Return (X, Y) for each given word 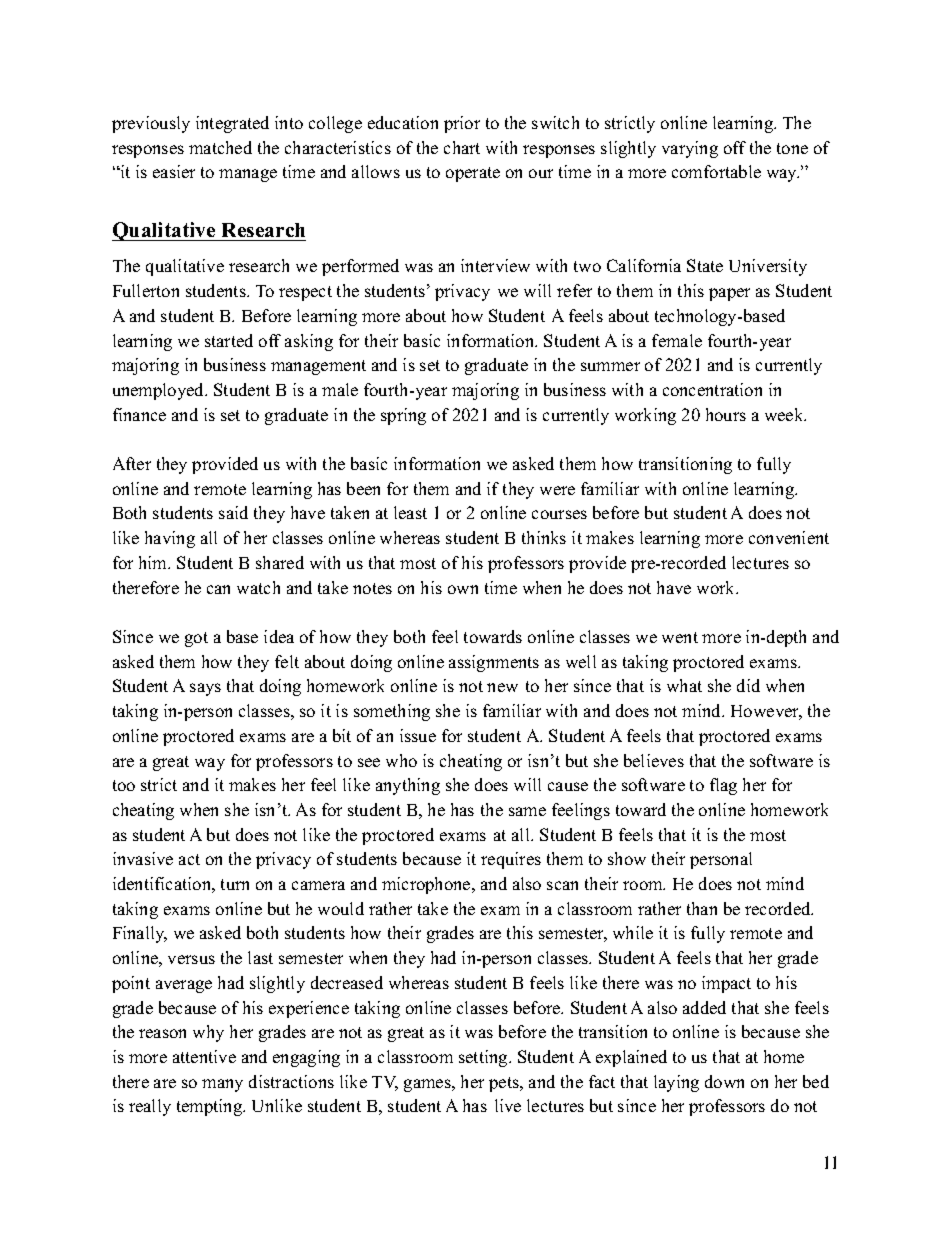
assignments (494, 663)
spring (403, 416)
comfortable (716, 171)
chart (462, 147)
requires (511, 860)
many (222, 1085)
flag (723, 786)
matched (220, 147)
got (196, 639)
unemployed (160, 391)
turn (235, 884)
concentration (712, 389)
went (680, 637)
